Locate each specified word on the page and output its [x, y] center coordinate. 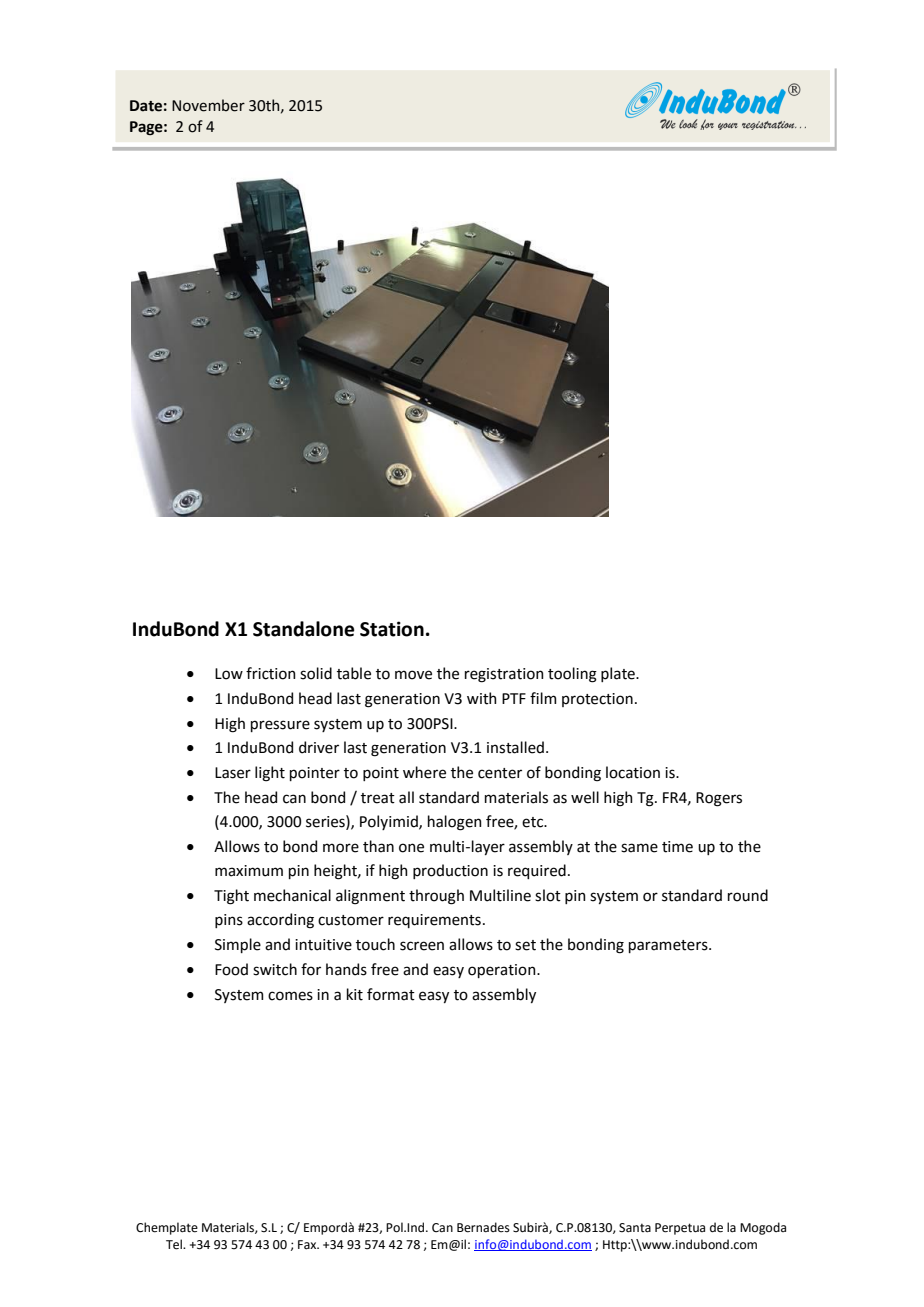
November [208, 105]
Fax [308, 1245]
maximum [249, 871]
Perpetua [680, 1229]
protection [597, 700]
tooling [572, 675]
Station [392, 629]
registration [504, 675]
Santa [635, 1228]
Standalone [303, 629]
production [450, 871]
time [677, 847]
